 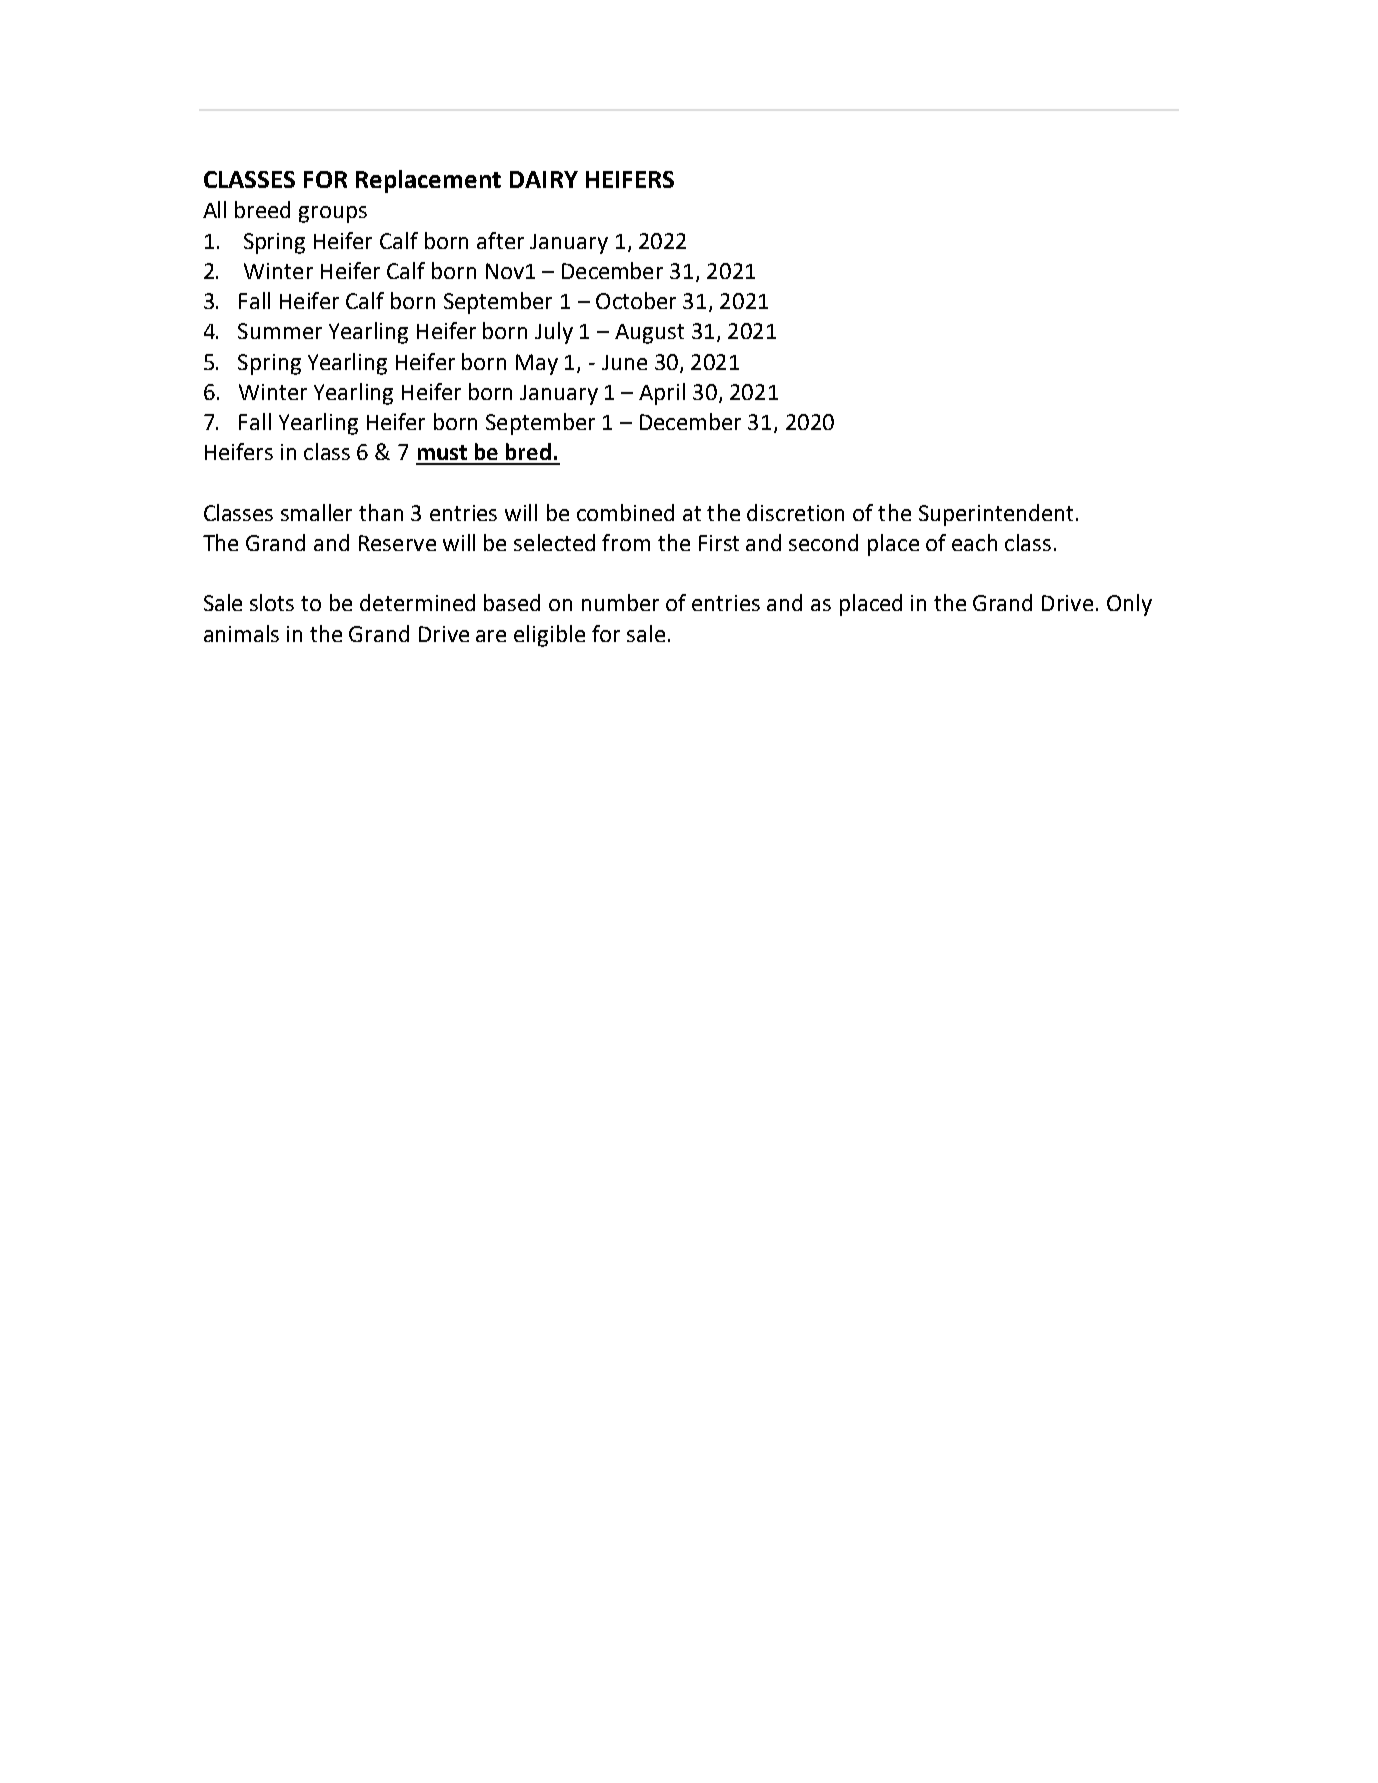 I want to click on First, so click(x=719, y=543).
